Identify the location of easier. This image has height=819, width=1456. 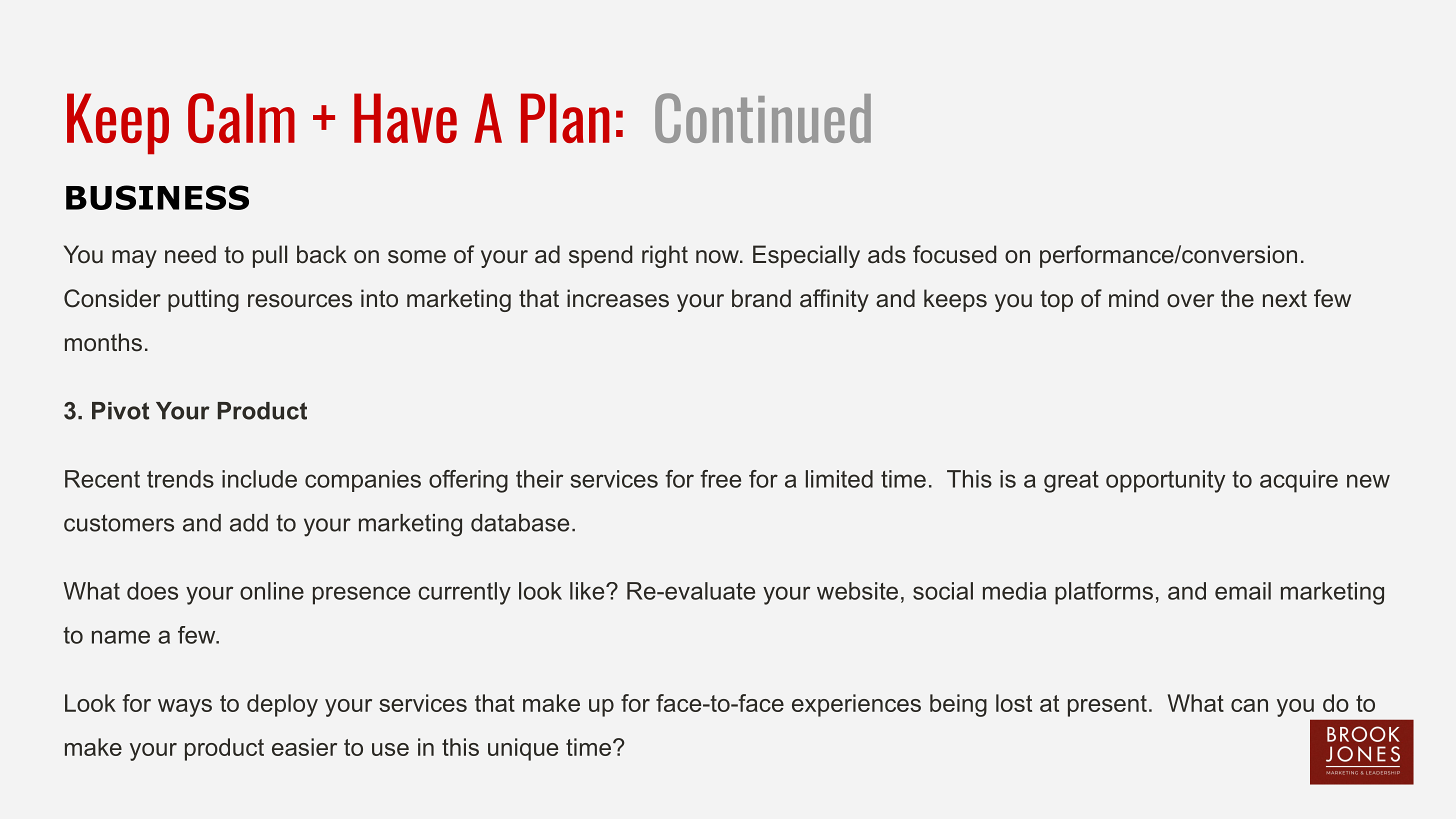
(304, 747).
